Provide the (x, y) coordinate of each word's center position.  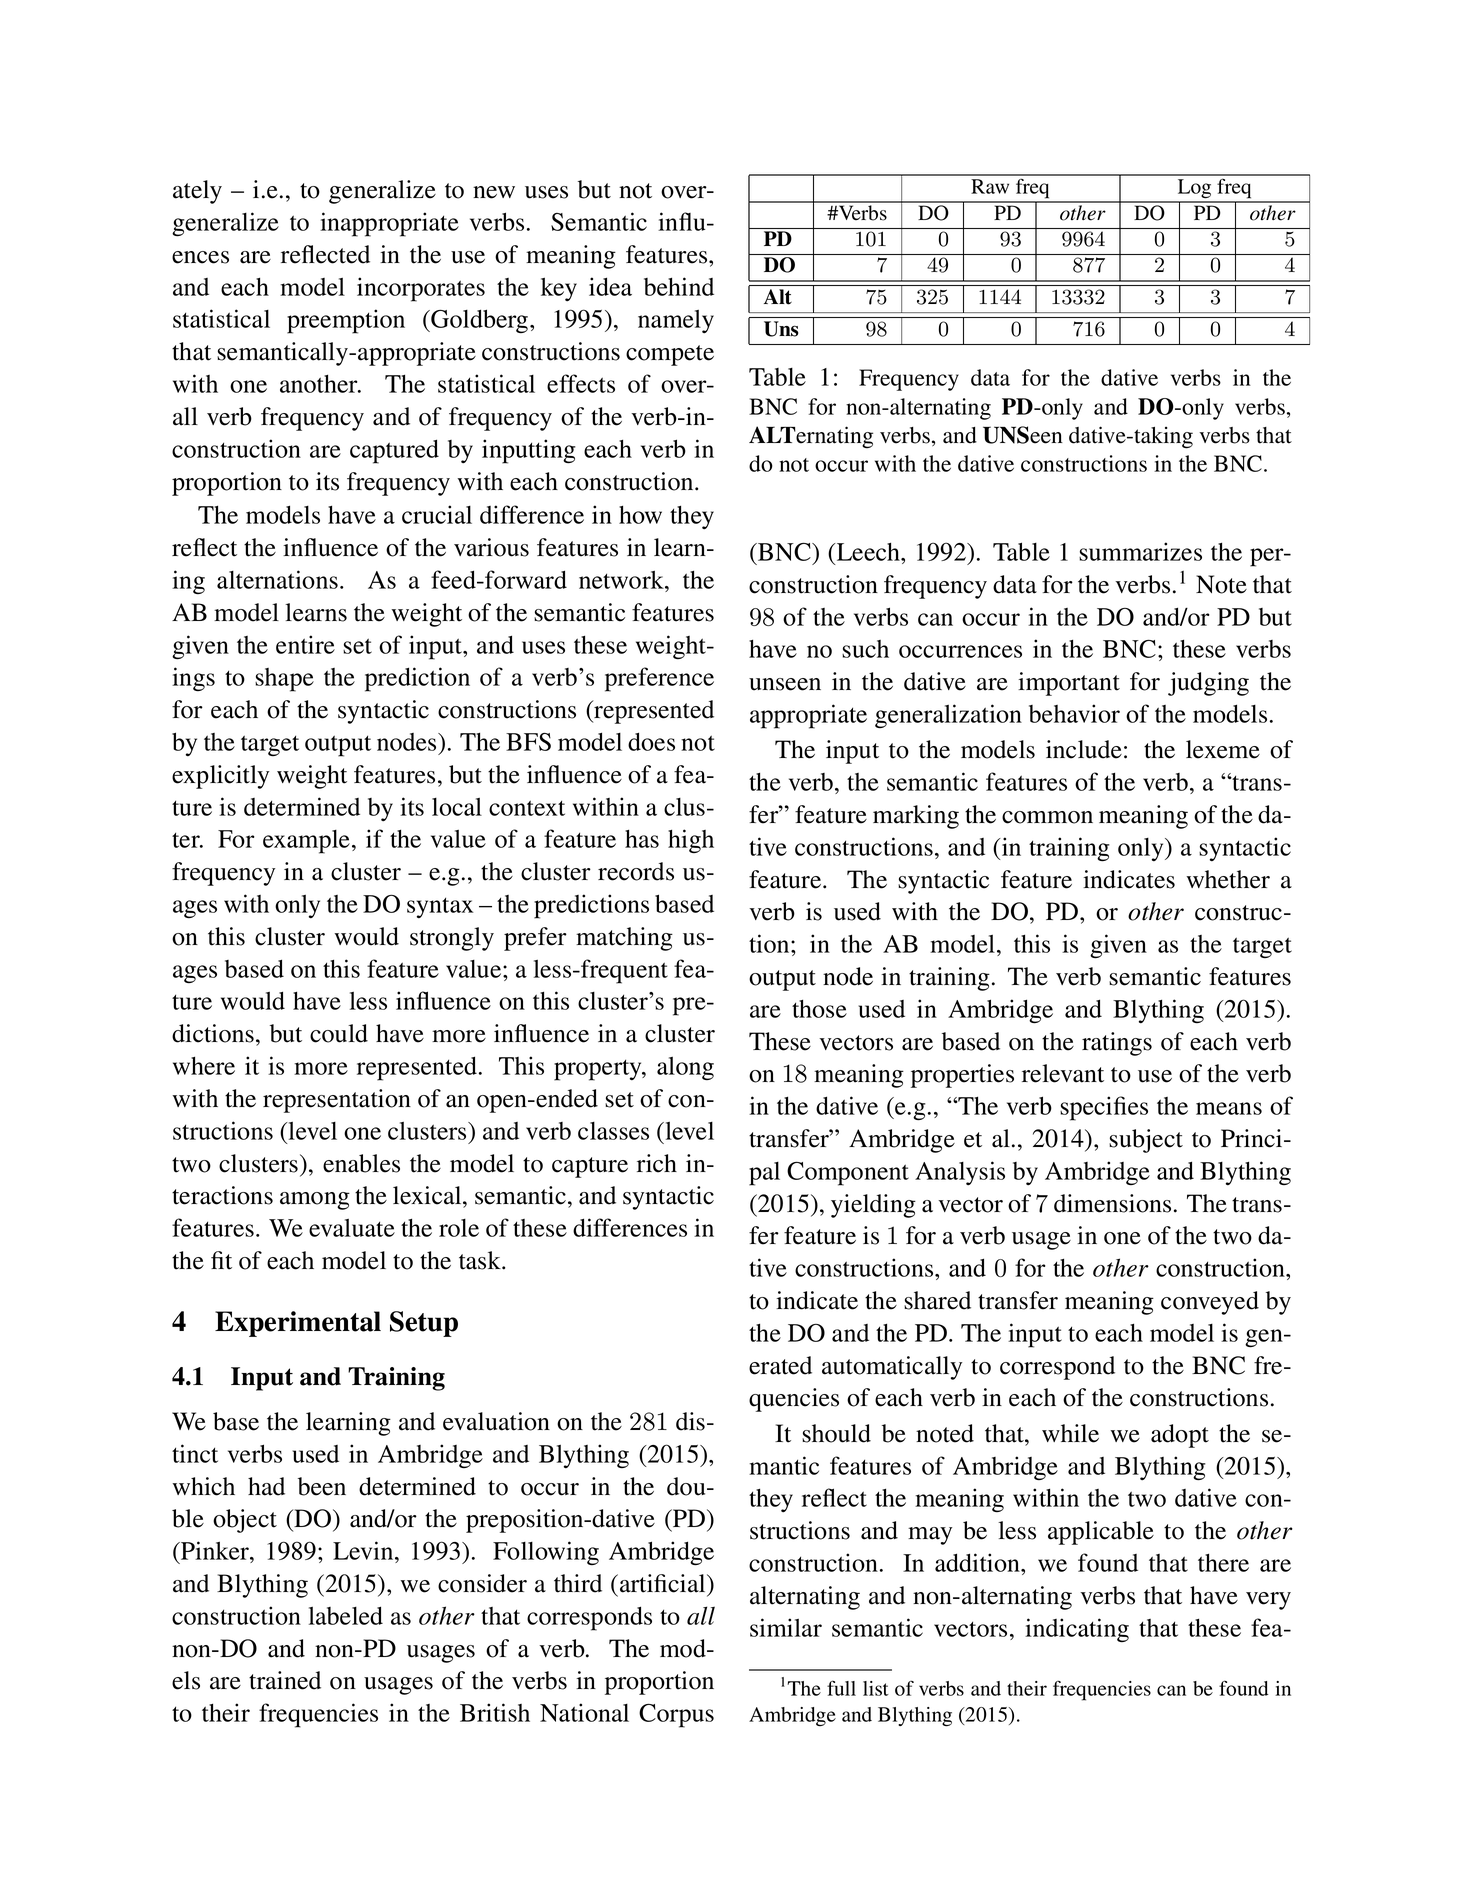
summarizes (1140, 551)
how (640, 515)
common (1047, 817)
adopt (1180, 1436)
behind (679, 286)
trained (285, 1680)
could (339, 1033)
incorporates (421, 289)
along (685, 1068)
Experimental (298, 1324)
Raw (990, 186)
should (836, 1433)
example (306, 842)
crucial (437, 514)
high (691, 841)
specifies (1104, 1108)
